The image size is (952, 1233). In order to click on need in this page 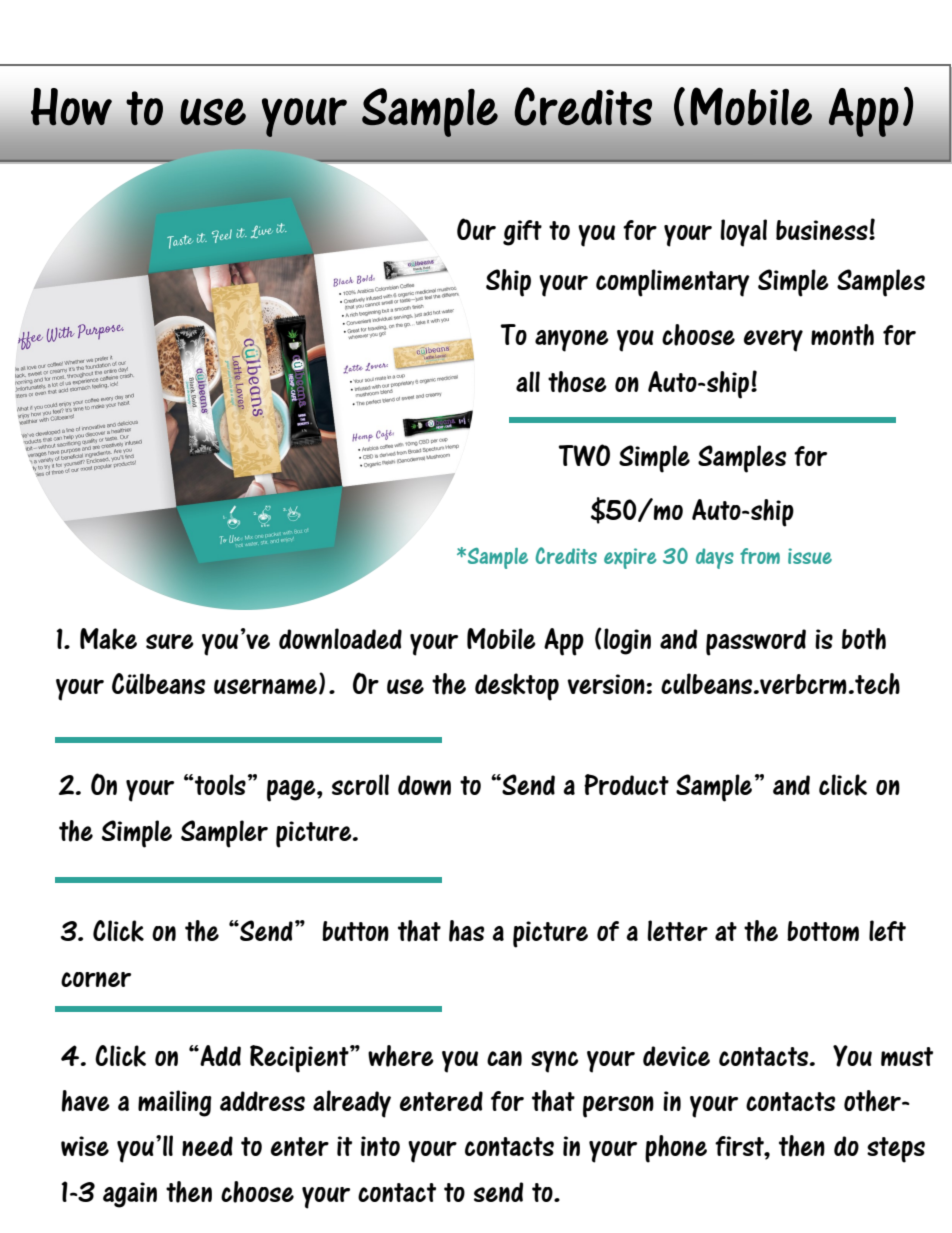, I will do `click(207, 1146)`.
